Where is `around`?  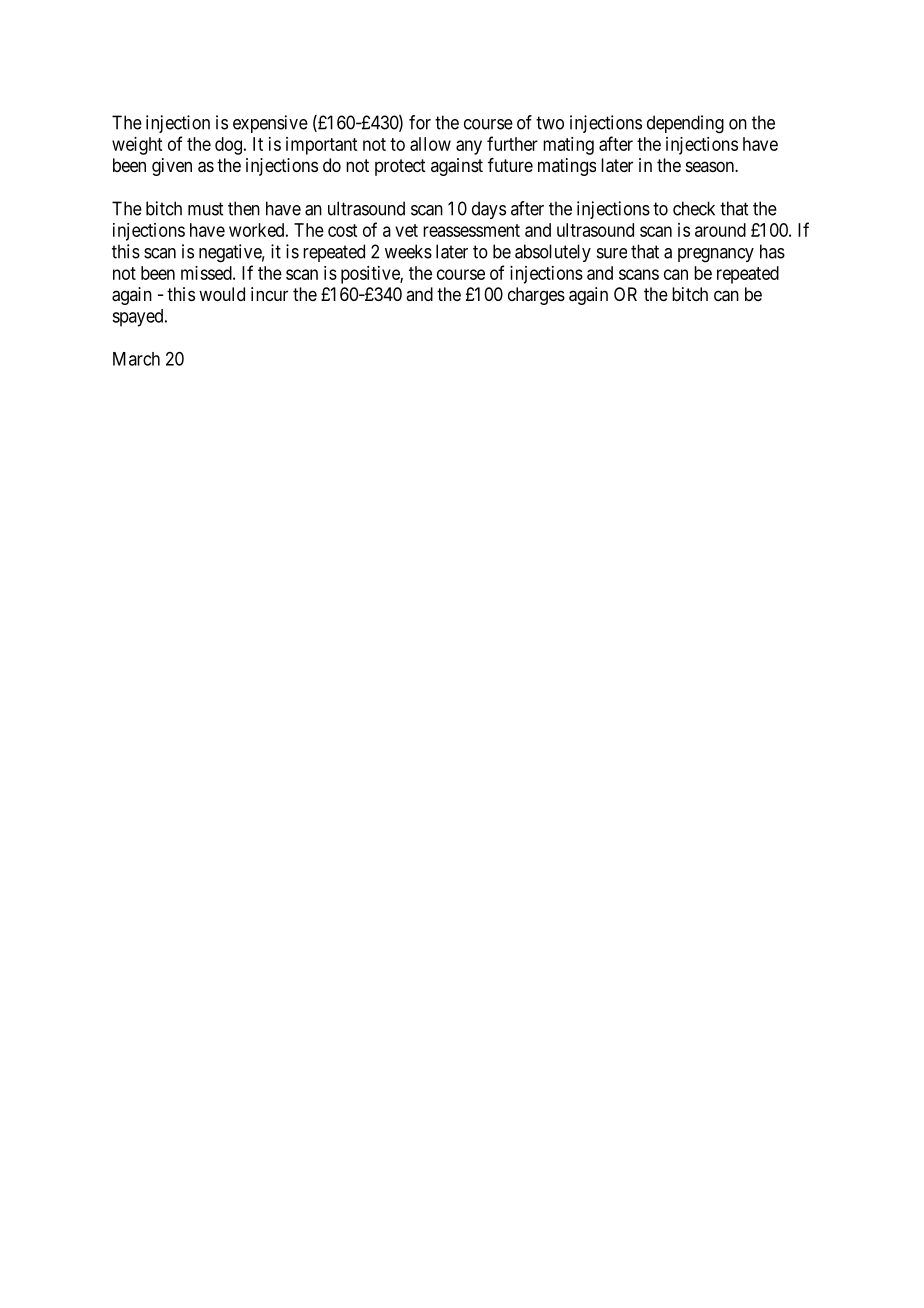 around is located at coordinates (720, 230).
